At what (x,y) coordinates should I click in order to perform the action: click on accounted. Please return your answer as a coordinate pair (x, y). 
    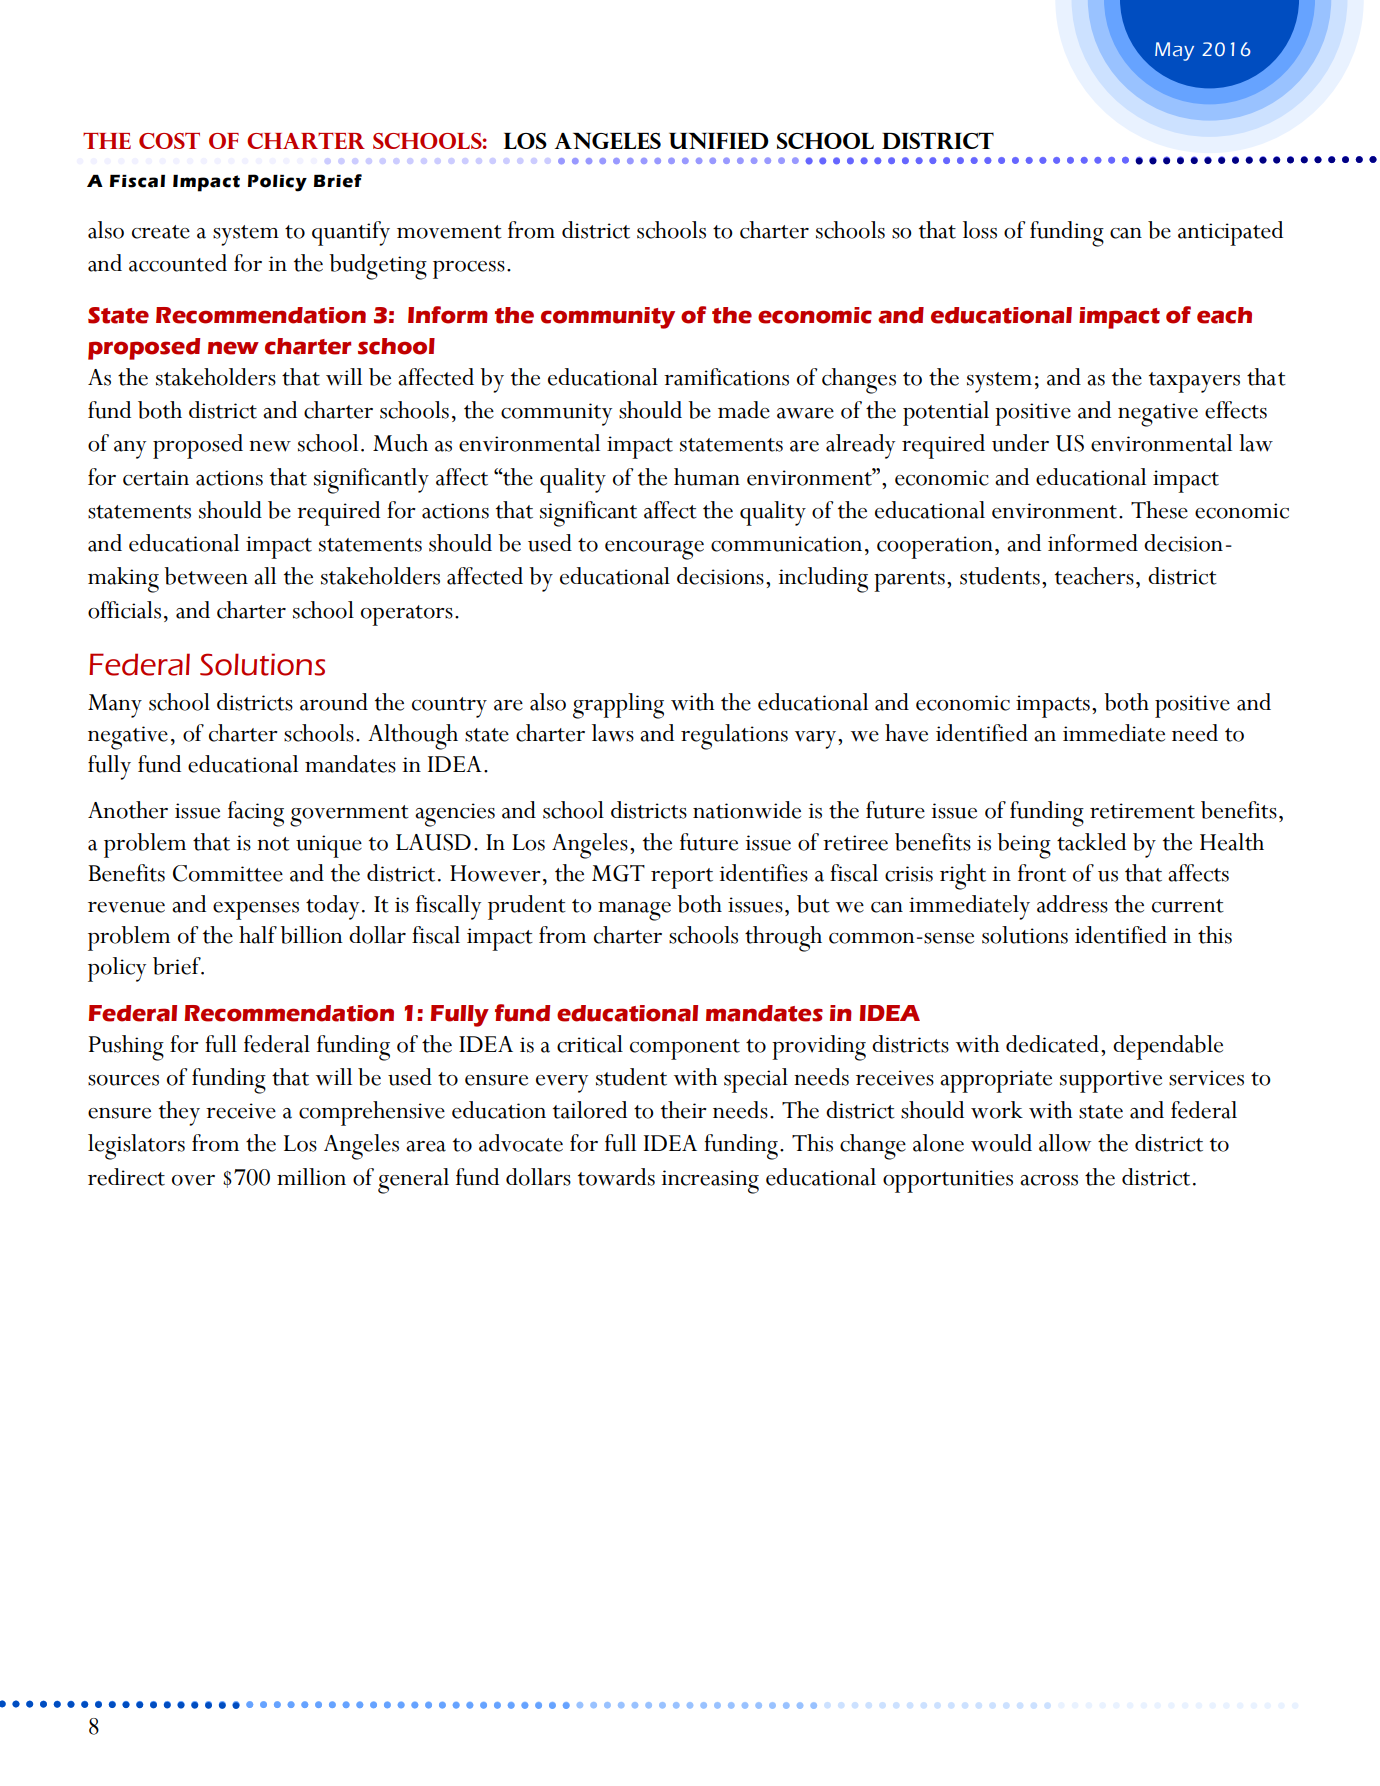
    Looking at the image, I should click on (178, 263).
